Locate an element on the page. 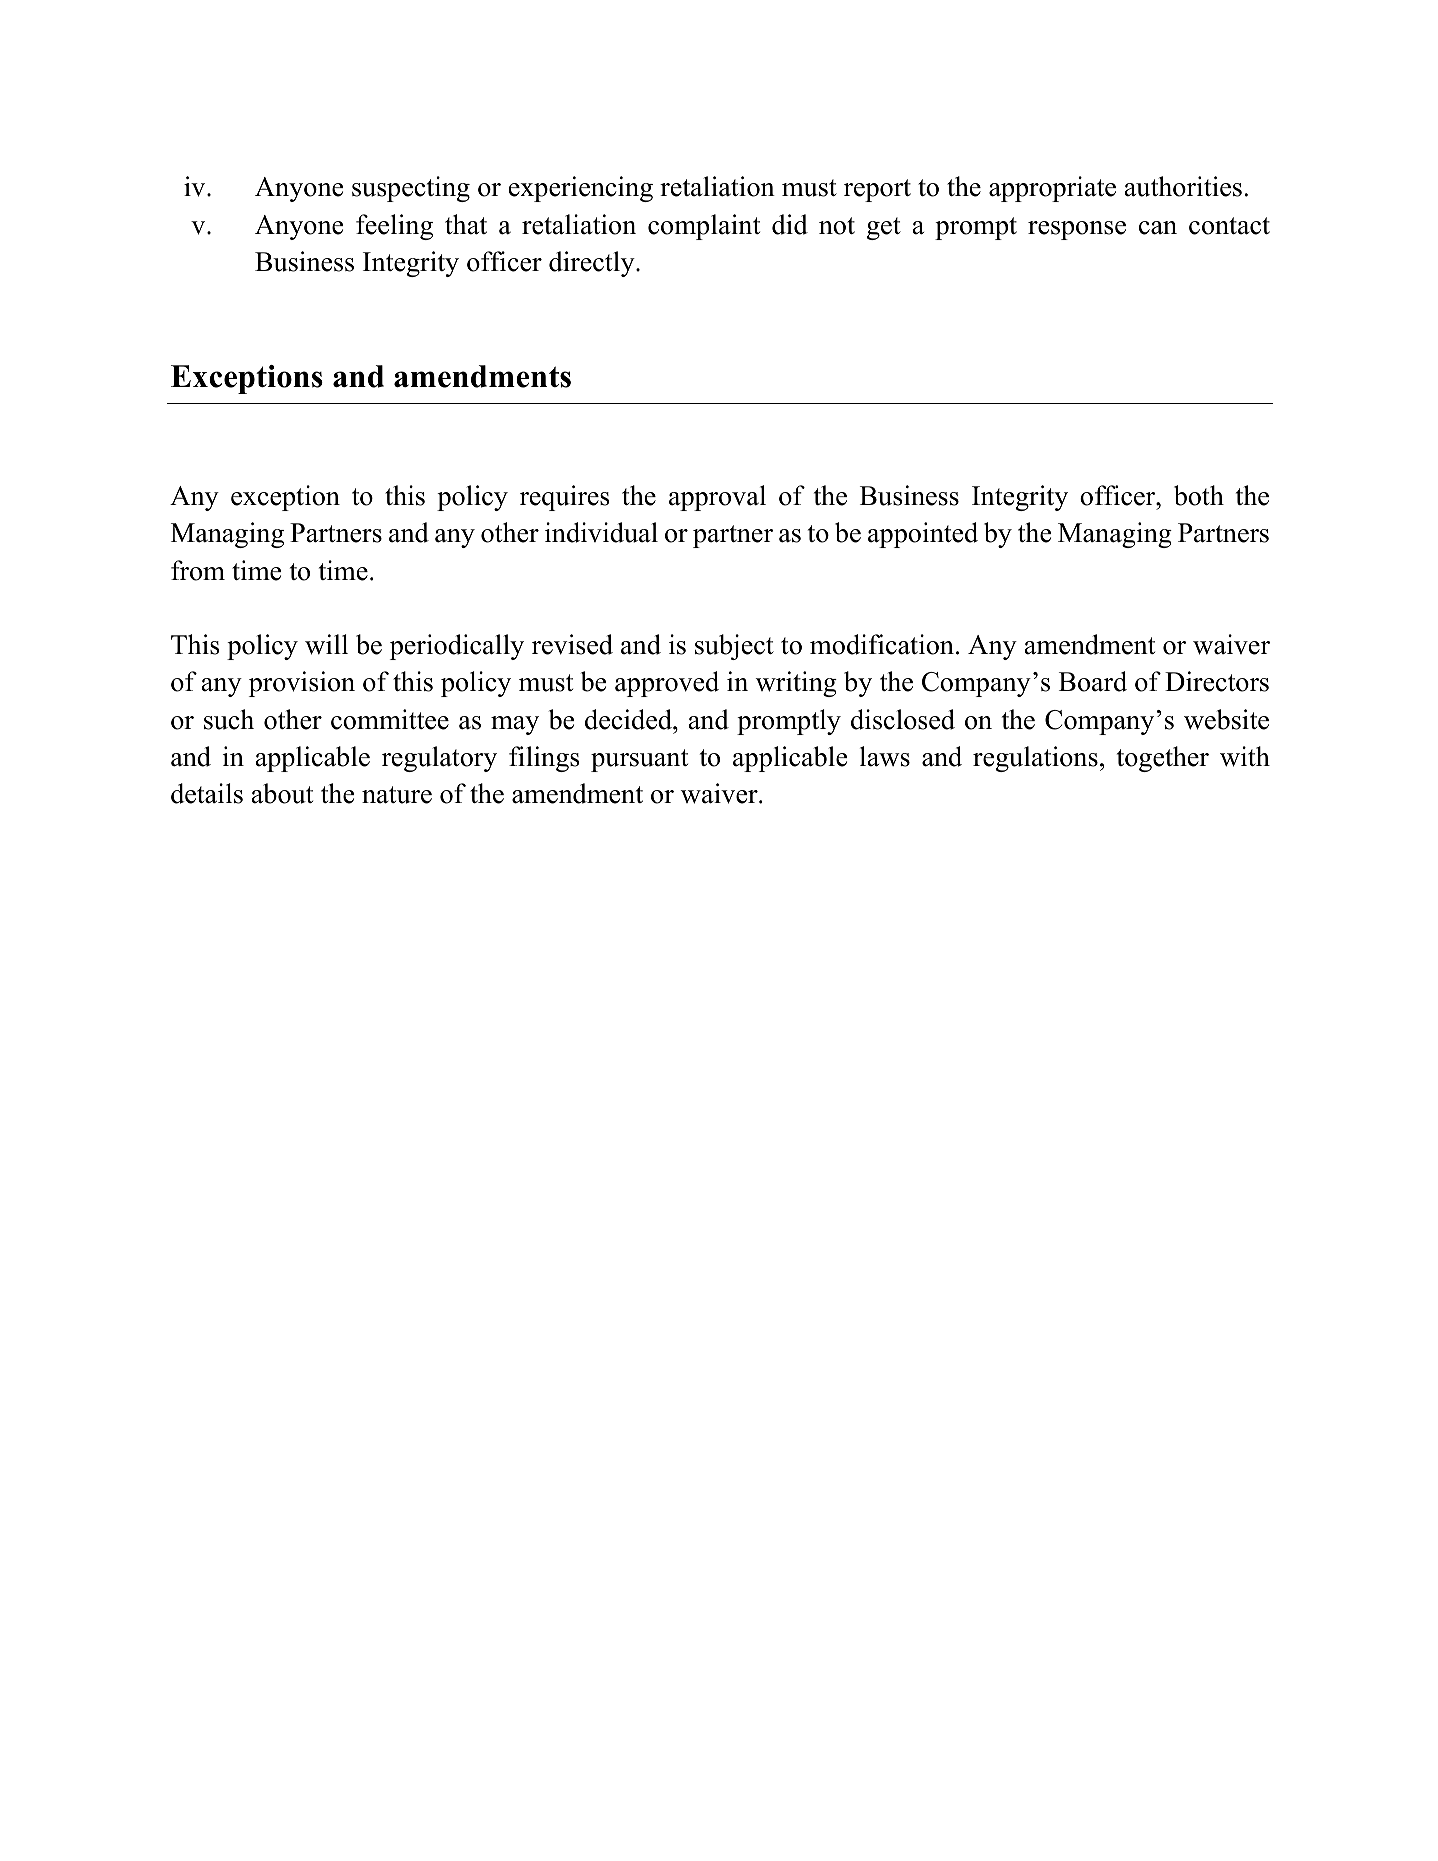 This document has width=1438, height=1861. about is located at coordinates (282, 793).
